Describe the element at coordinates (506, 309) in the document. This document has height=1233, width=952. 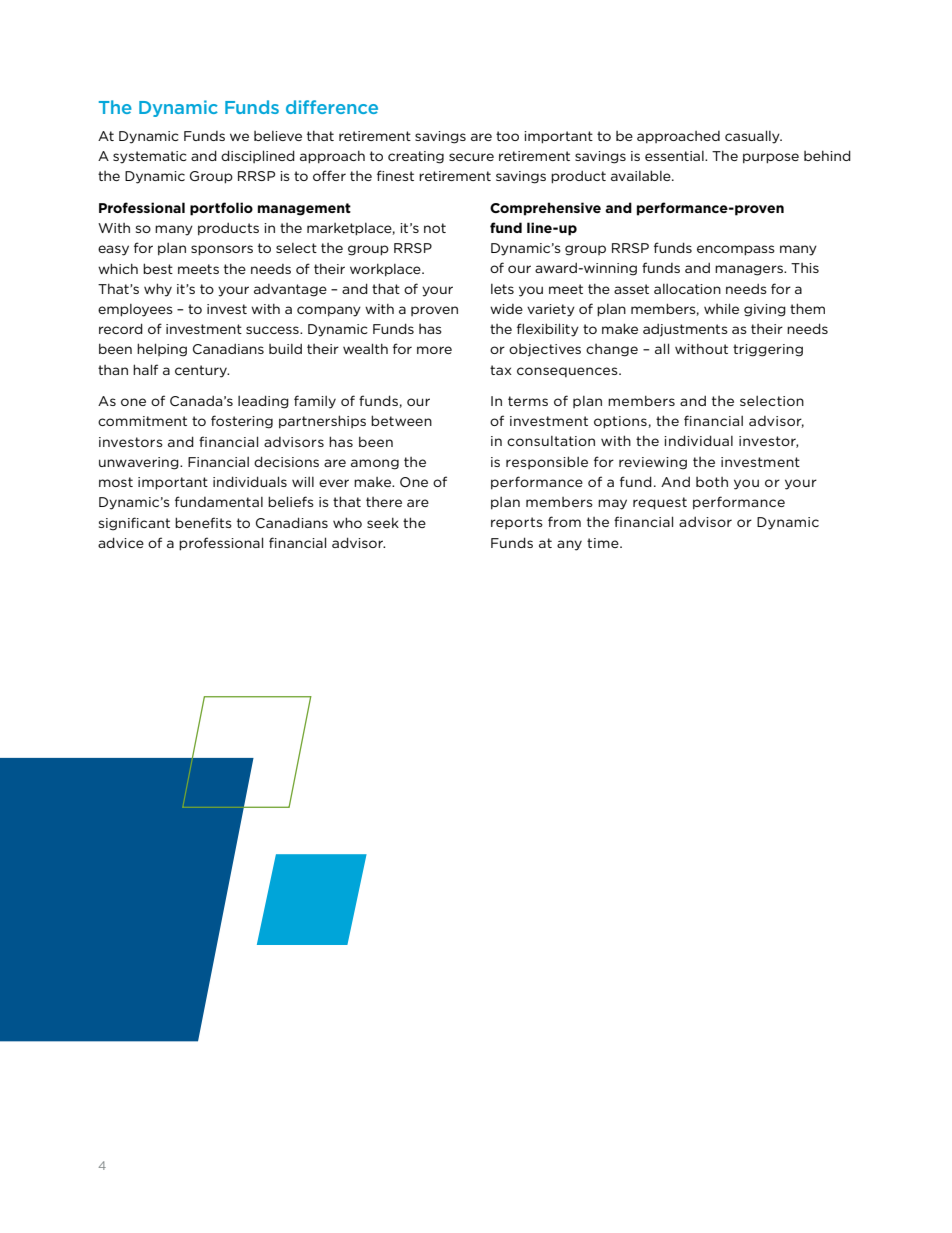
I see `wide` at that location.
